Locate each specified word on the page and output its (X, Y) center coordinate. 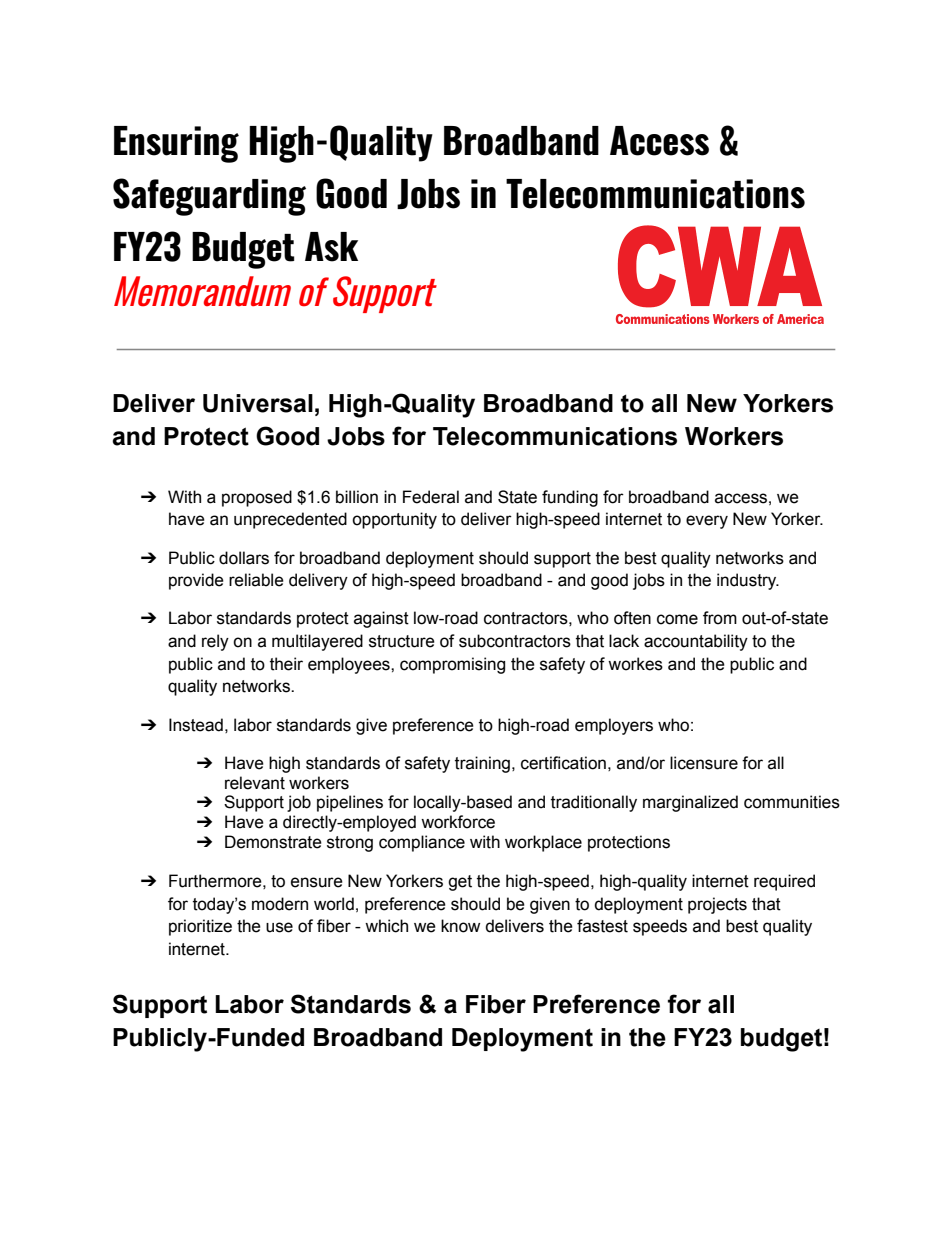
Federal (431, 497)
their (286, 664)
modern (280, 904)
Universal (258, 403)
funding (570, 498)
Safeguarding (209, 197)
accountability (696, 642)
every (707, 522)
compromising (452, 665)
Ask (331, 247)
